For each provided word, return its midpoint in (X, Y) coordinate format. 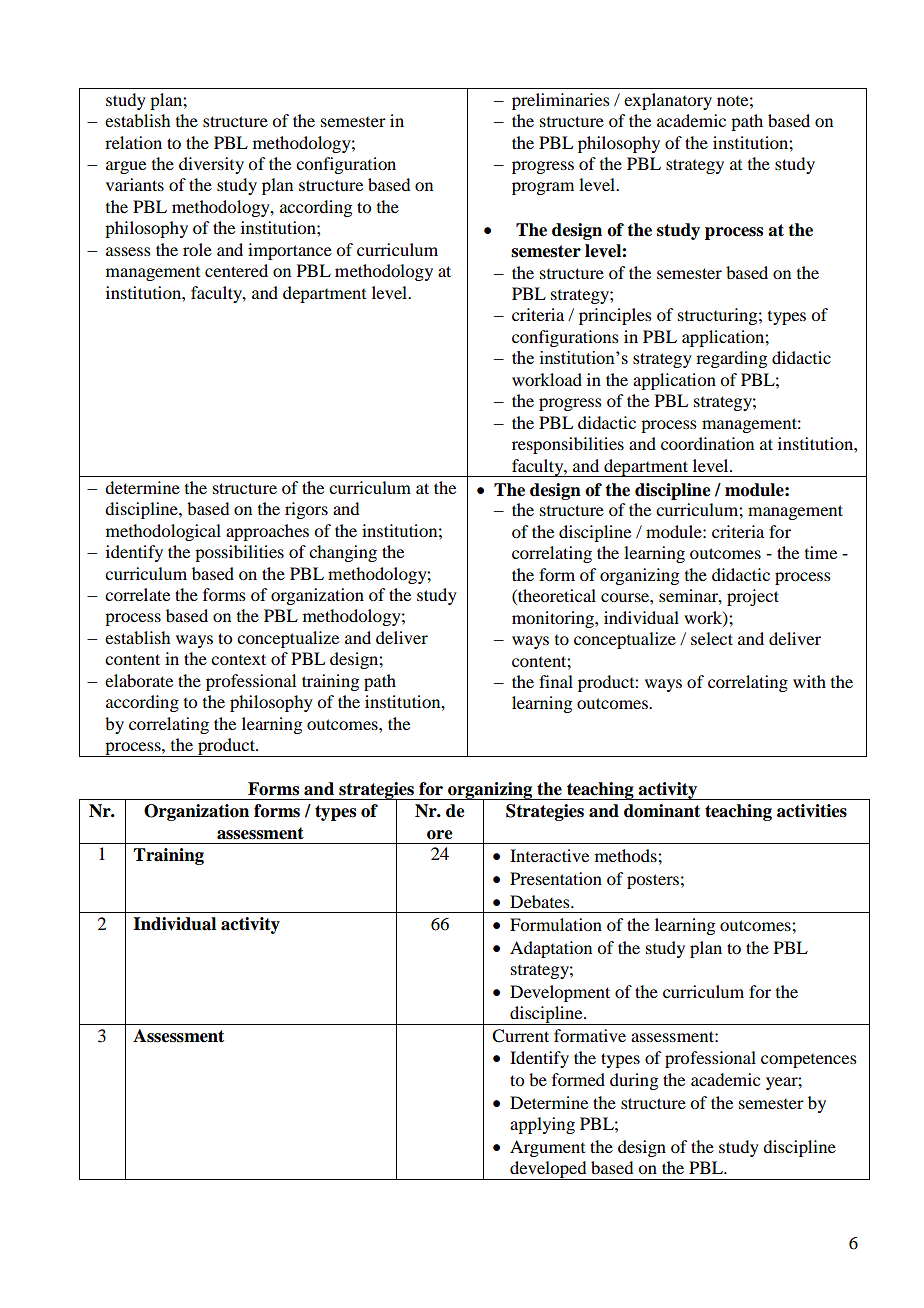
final (556, 681)
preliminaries (561, 101)
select (712, 638)
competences (809, 1061)
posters (653, 881)
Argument (547, 1148)
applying (542, 1125)
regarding (731, 359)
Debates (541, 901)
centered (236, 270)
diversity (211, 165)
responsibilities (568, 445)
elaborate (139, 680)
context (238, 659)
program (543, 188)
